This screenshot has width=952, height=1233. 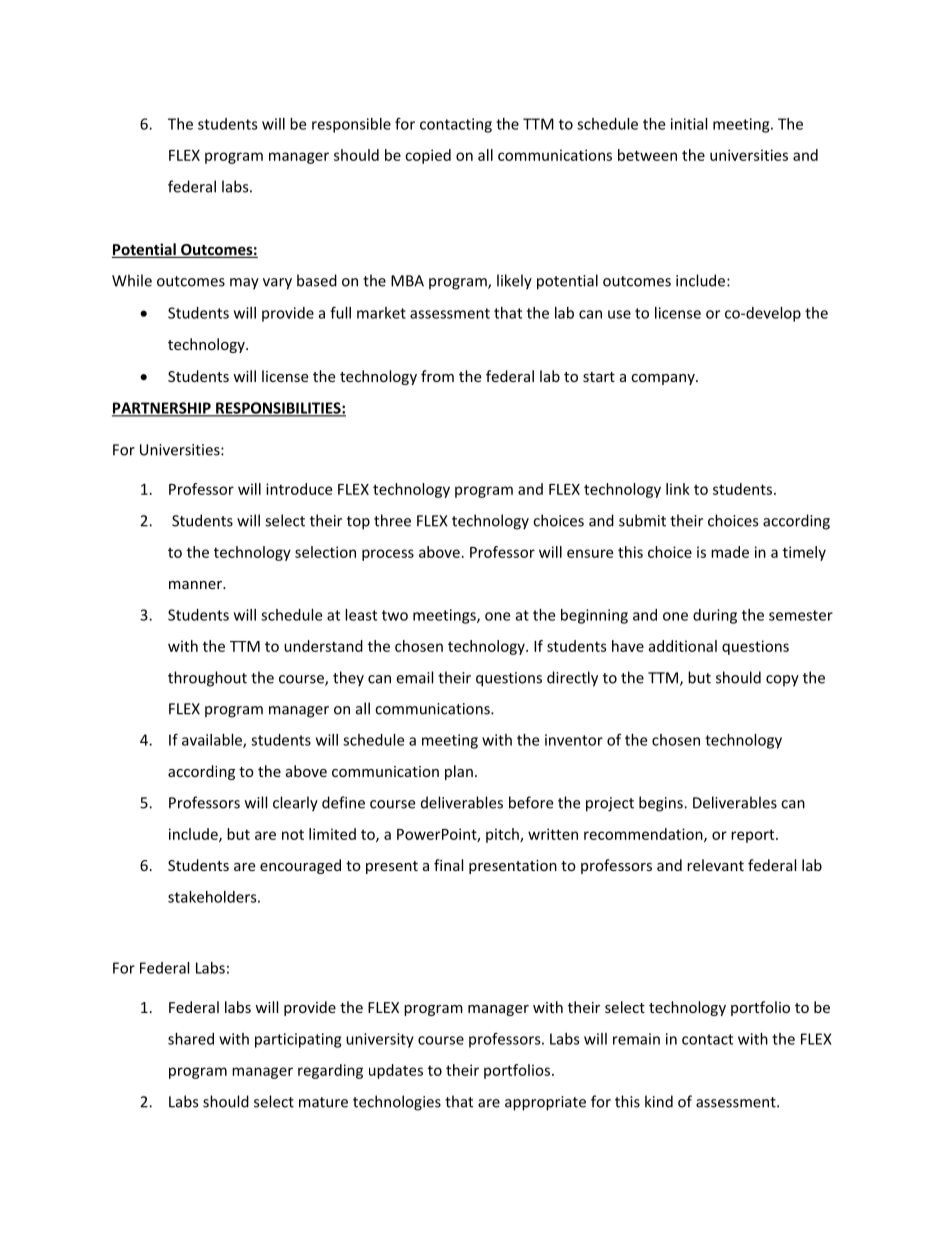 What do you see at coordinates (295, 804) in the screenshot?
I see `clearly` at bounding box center [295, 804].
